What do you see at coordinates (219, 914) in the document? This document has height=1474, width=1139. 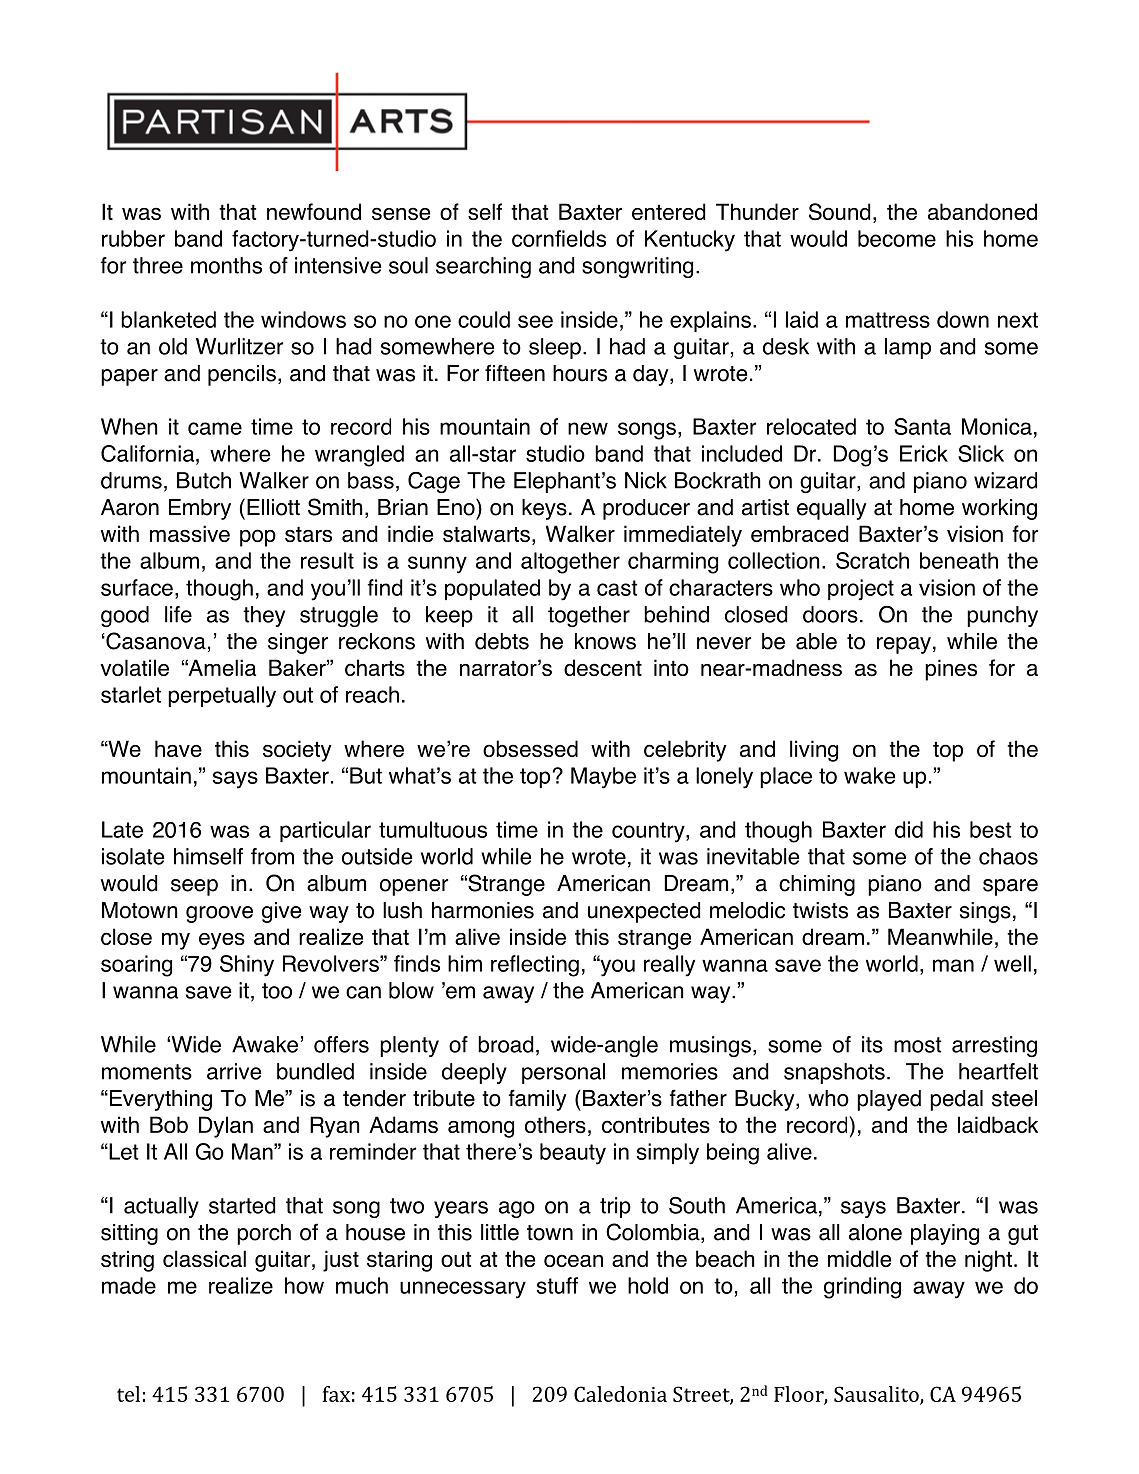 I see `groove` at bounding box center [219, 914].
